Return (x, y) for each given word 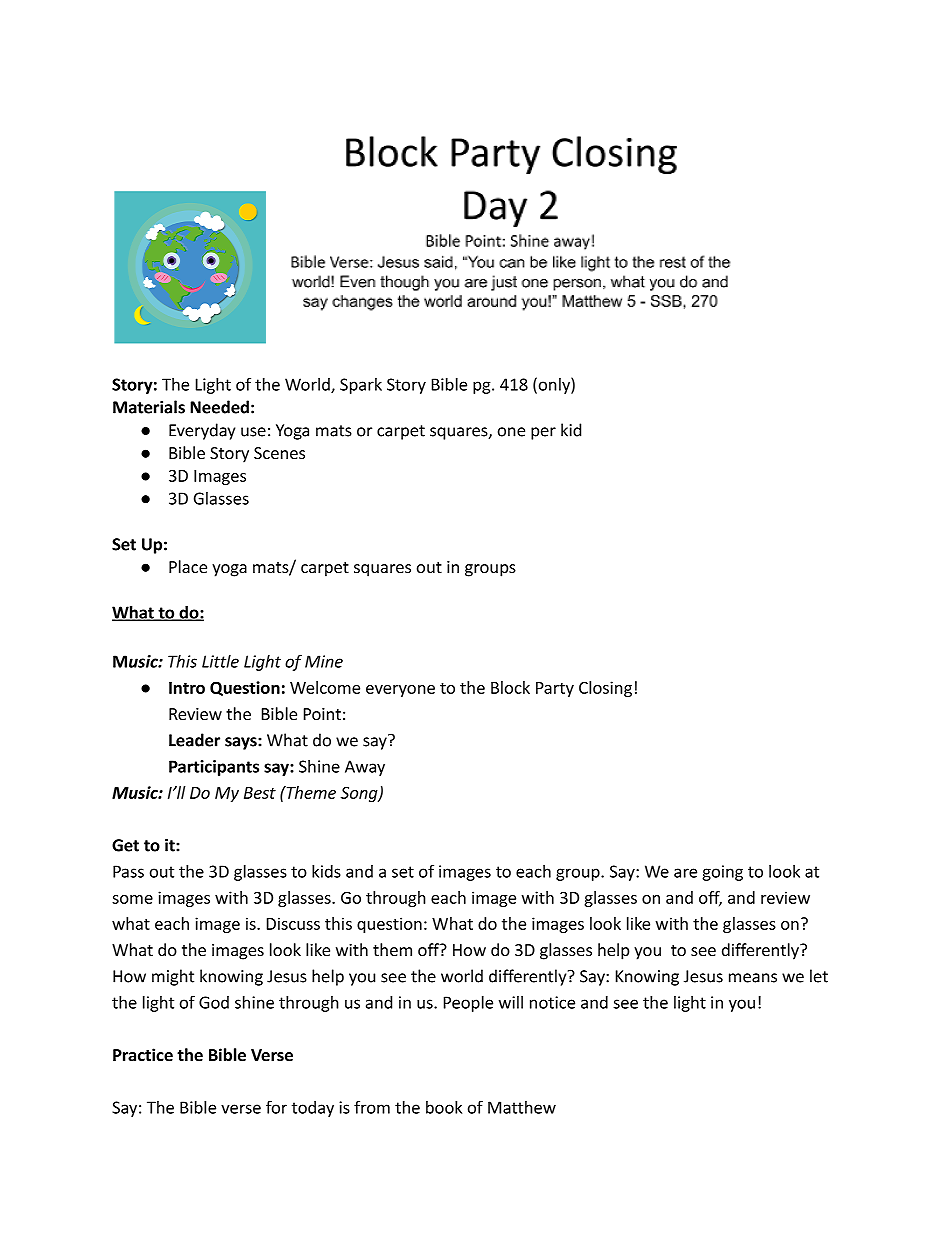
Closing (605, 689)
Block (510, 687)
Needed (219, 407)
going (722, 873)
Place (188, 566)
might (173, 977)
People (468, 1004)
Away (365, 768)
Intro (187, 688)
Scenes (279, 453)
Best (260, 793)
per (543, 433)
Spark (361, 386)
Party (555, 689)
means (753, 978)
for (276, 1107)
